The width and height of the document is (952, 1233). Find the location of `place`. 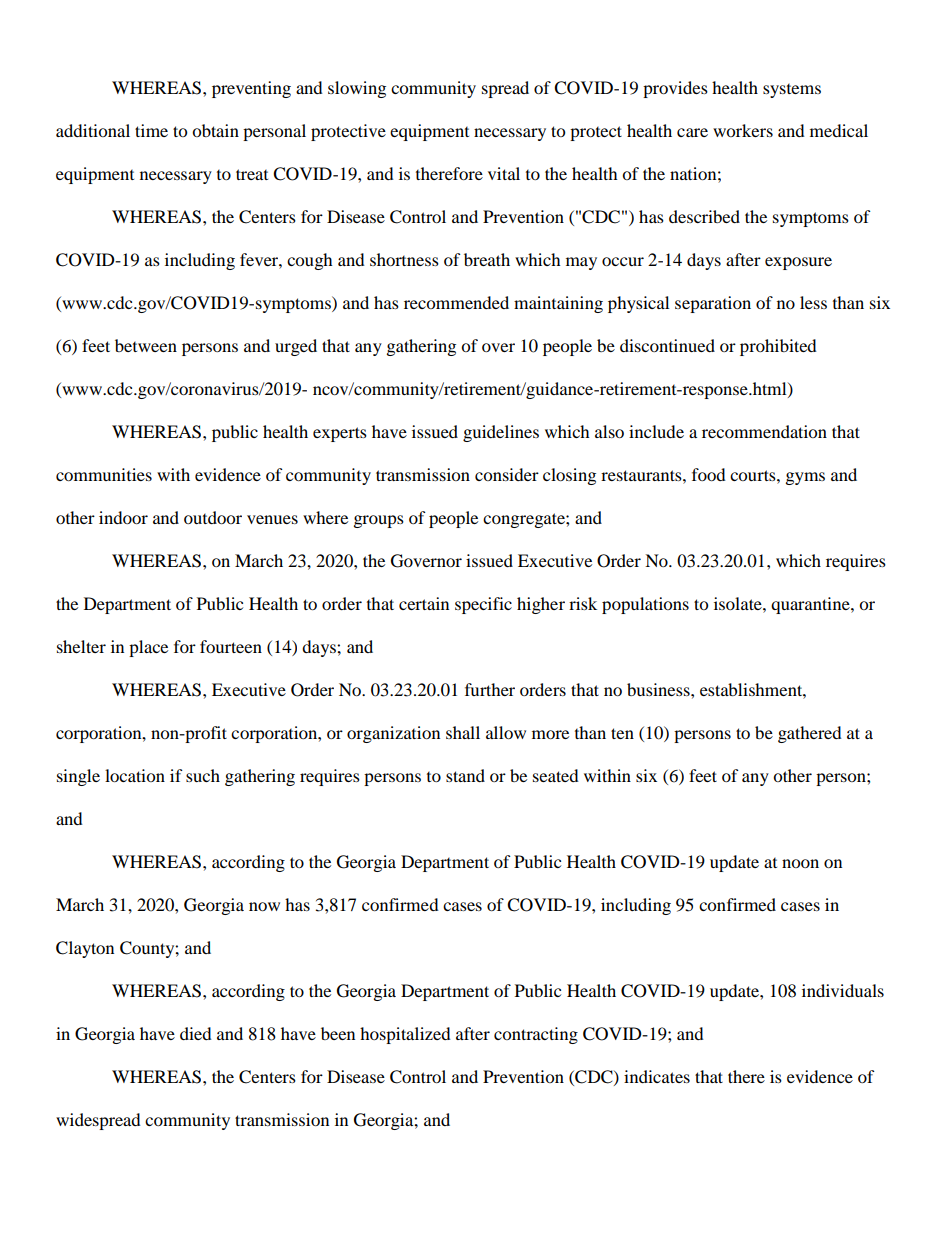

place is located at coordinates (148, 648).
